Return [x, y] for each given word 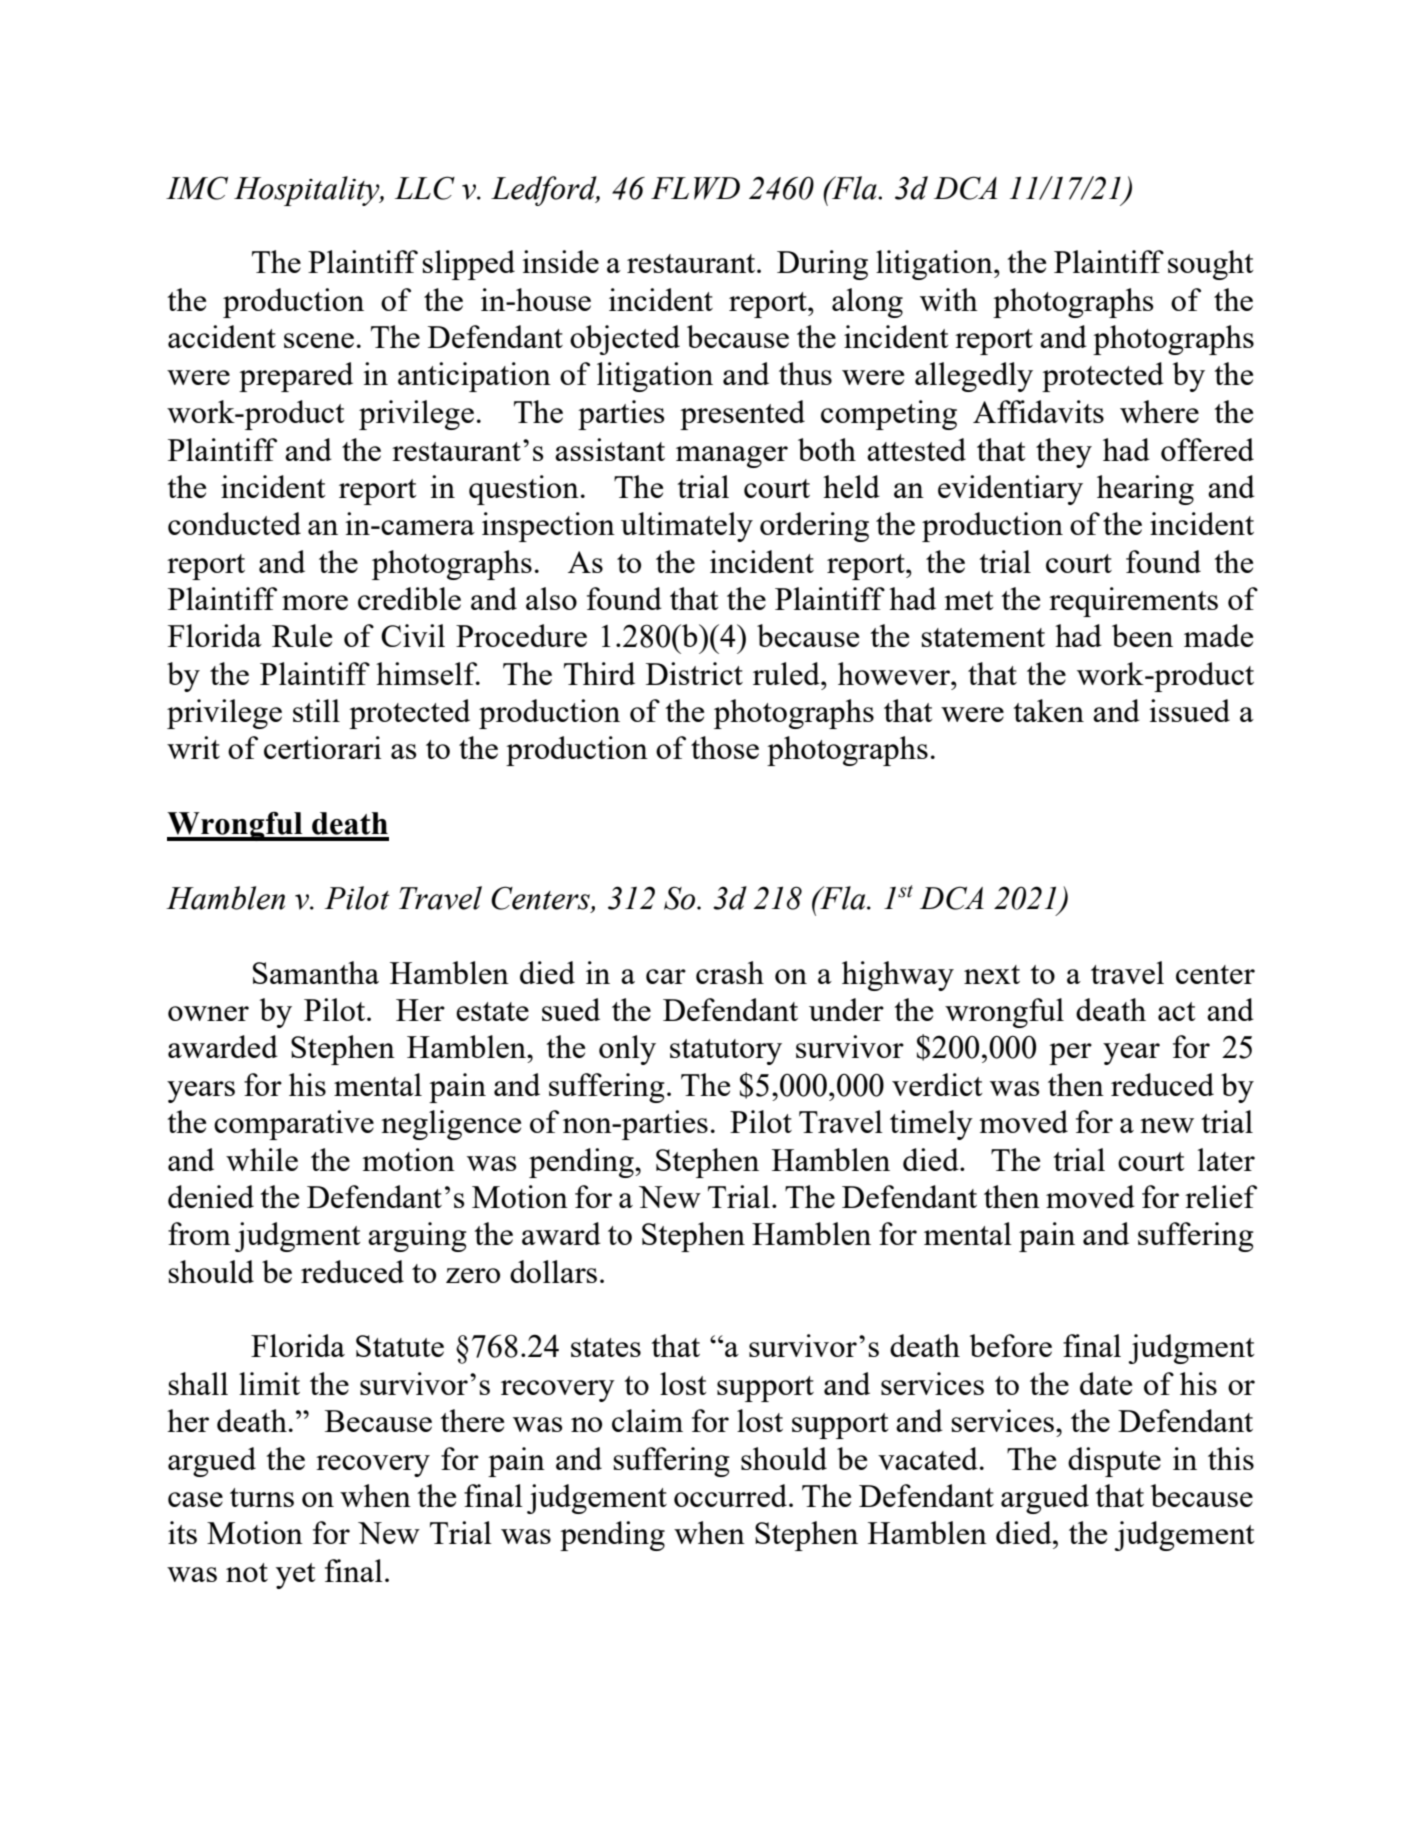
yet [296, 1576]
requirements [1133, 602]
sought [1211, 265]
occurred [730, 1495]
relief [1221, 1196]
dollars [553, 1271]
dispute [1114, 1462]
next [992, 974]
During [822, 265]
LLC [425, 188]
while [262, 1159]
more [315, 602]
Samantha [316, 972]
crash [730, 972]
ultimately [687, 527]
